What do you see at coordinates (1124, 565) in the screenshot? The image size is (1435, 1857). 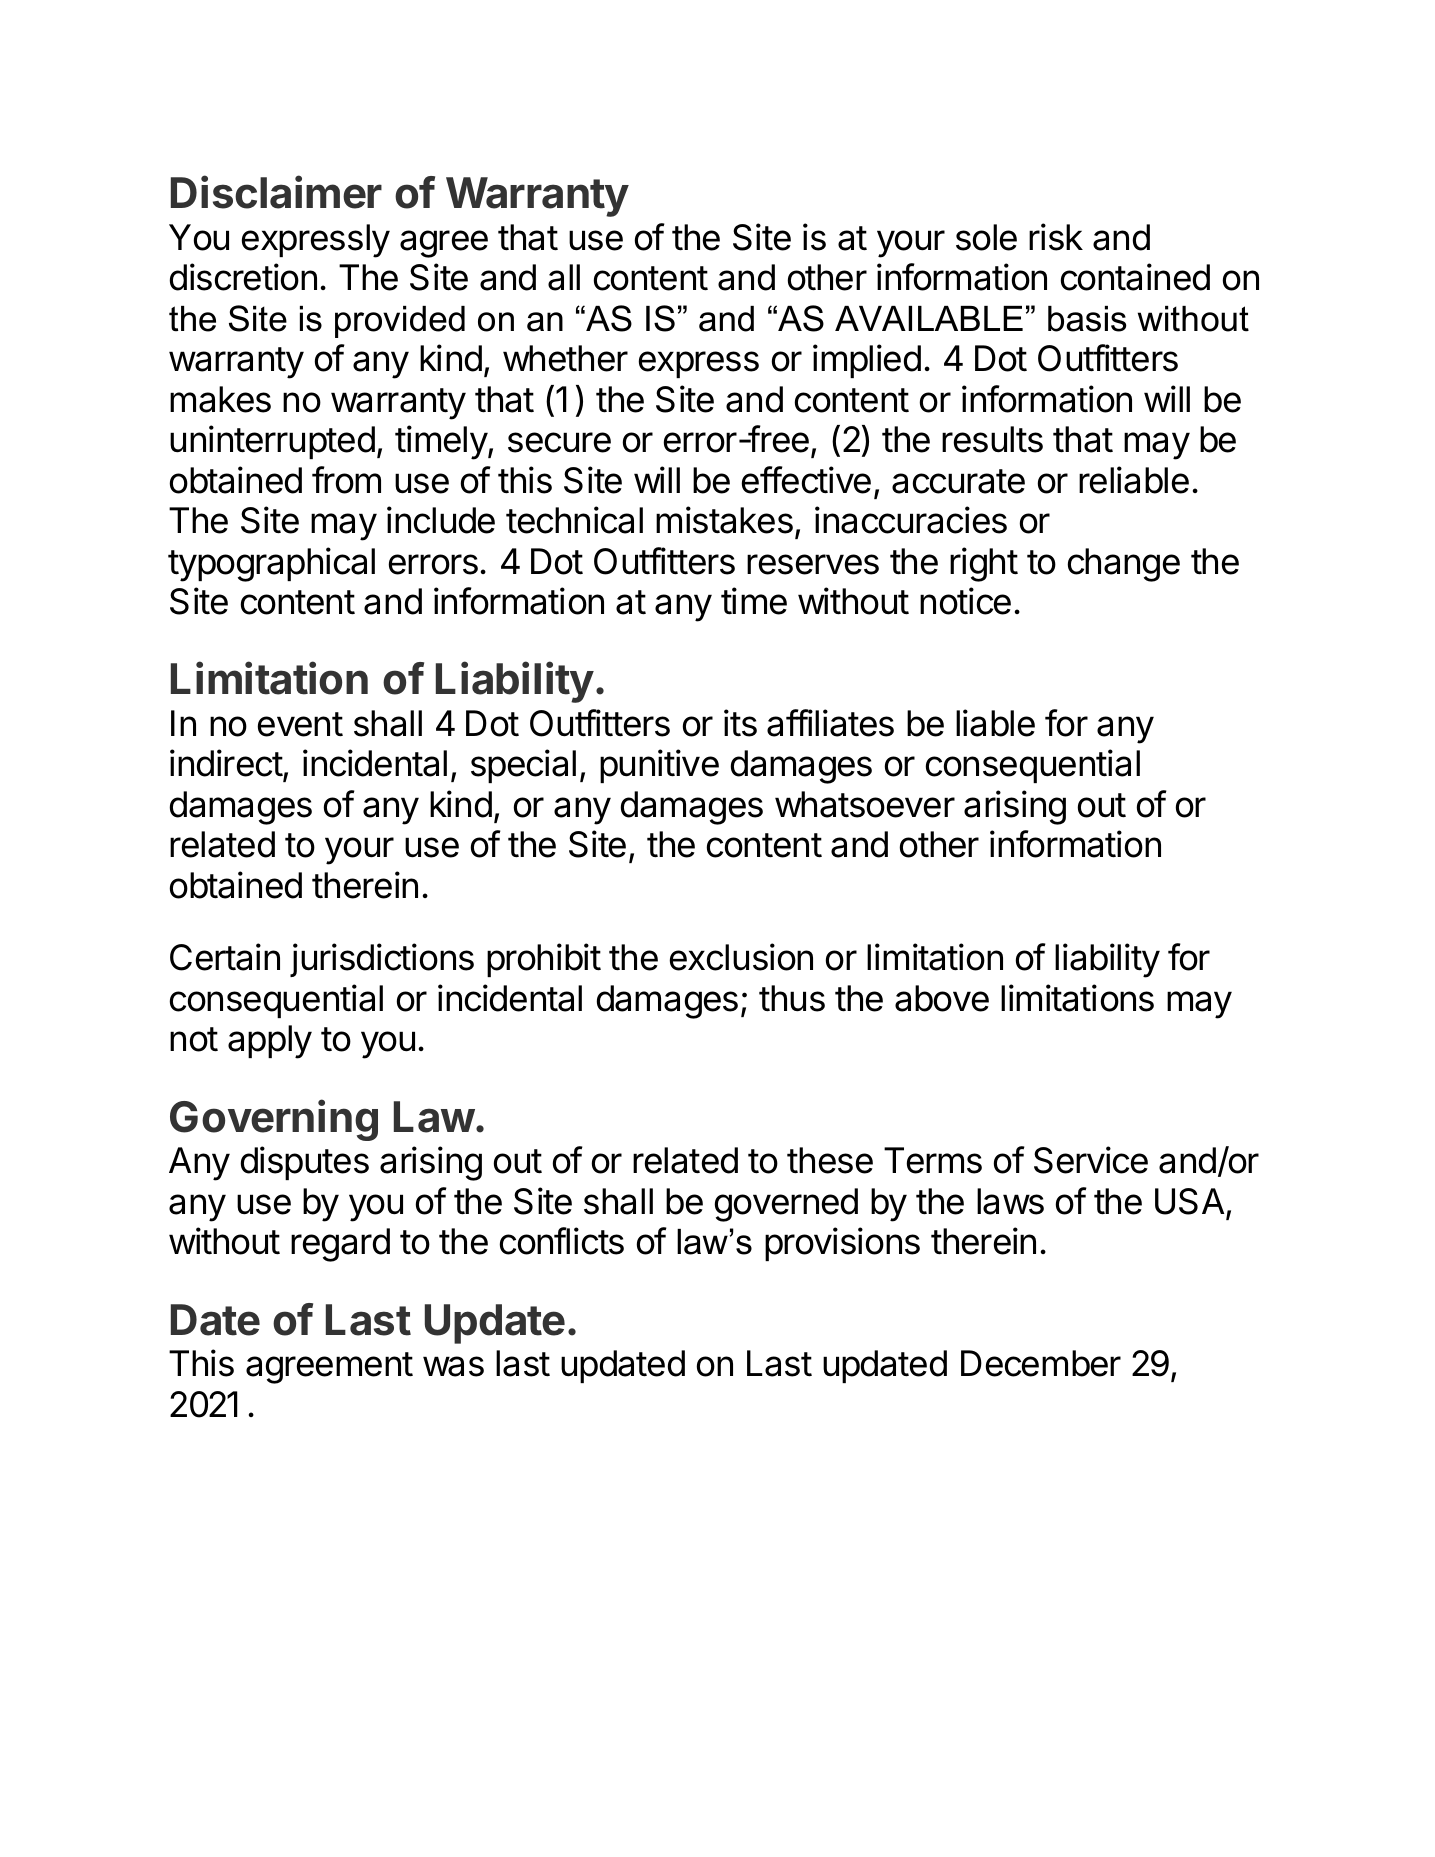 I see `change` at bounding box center [1124, 565].
